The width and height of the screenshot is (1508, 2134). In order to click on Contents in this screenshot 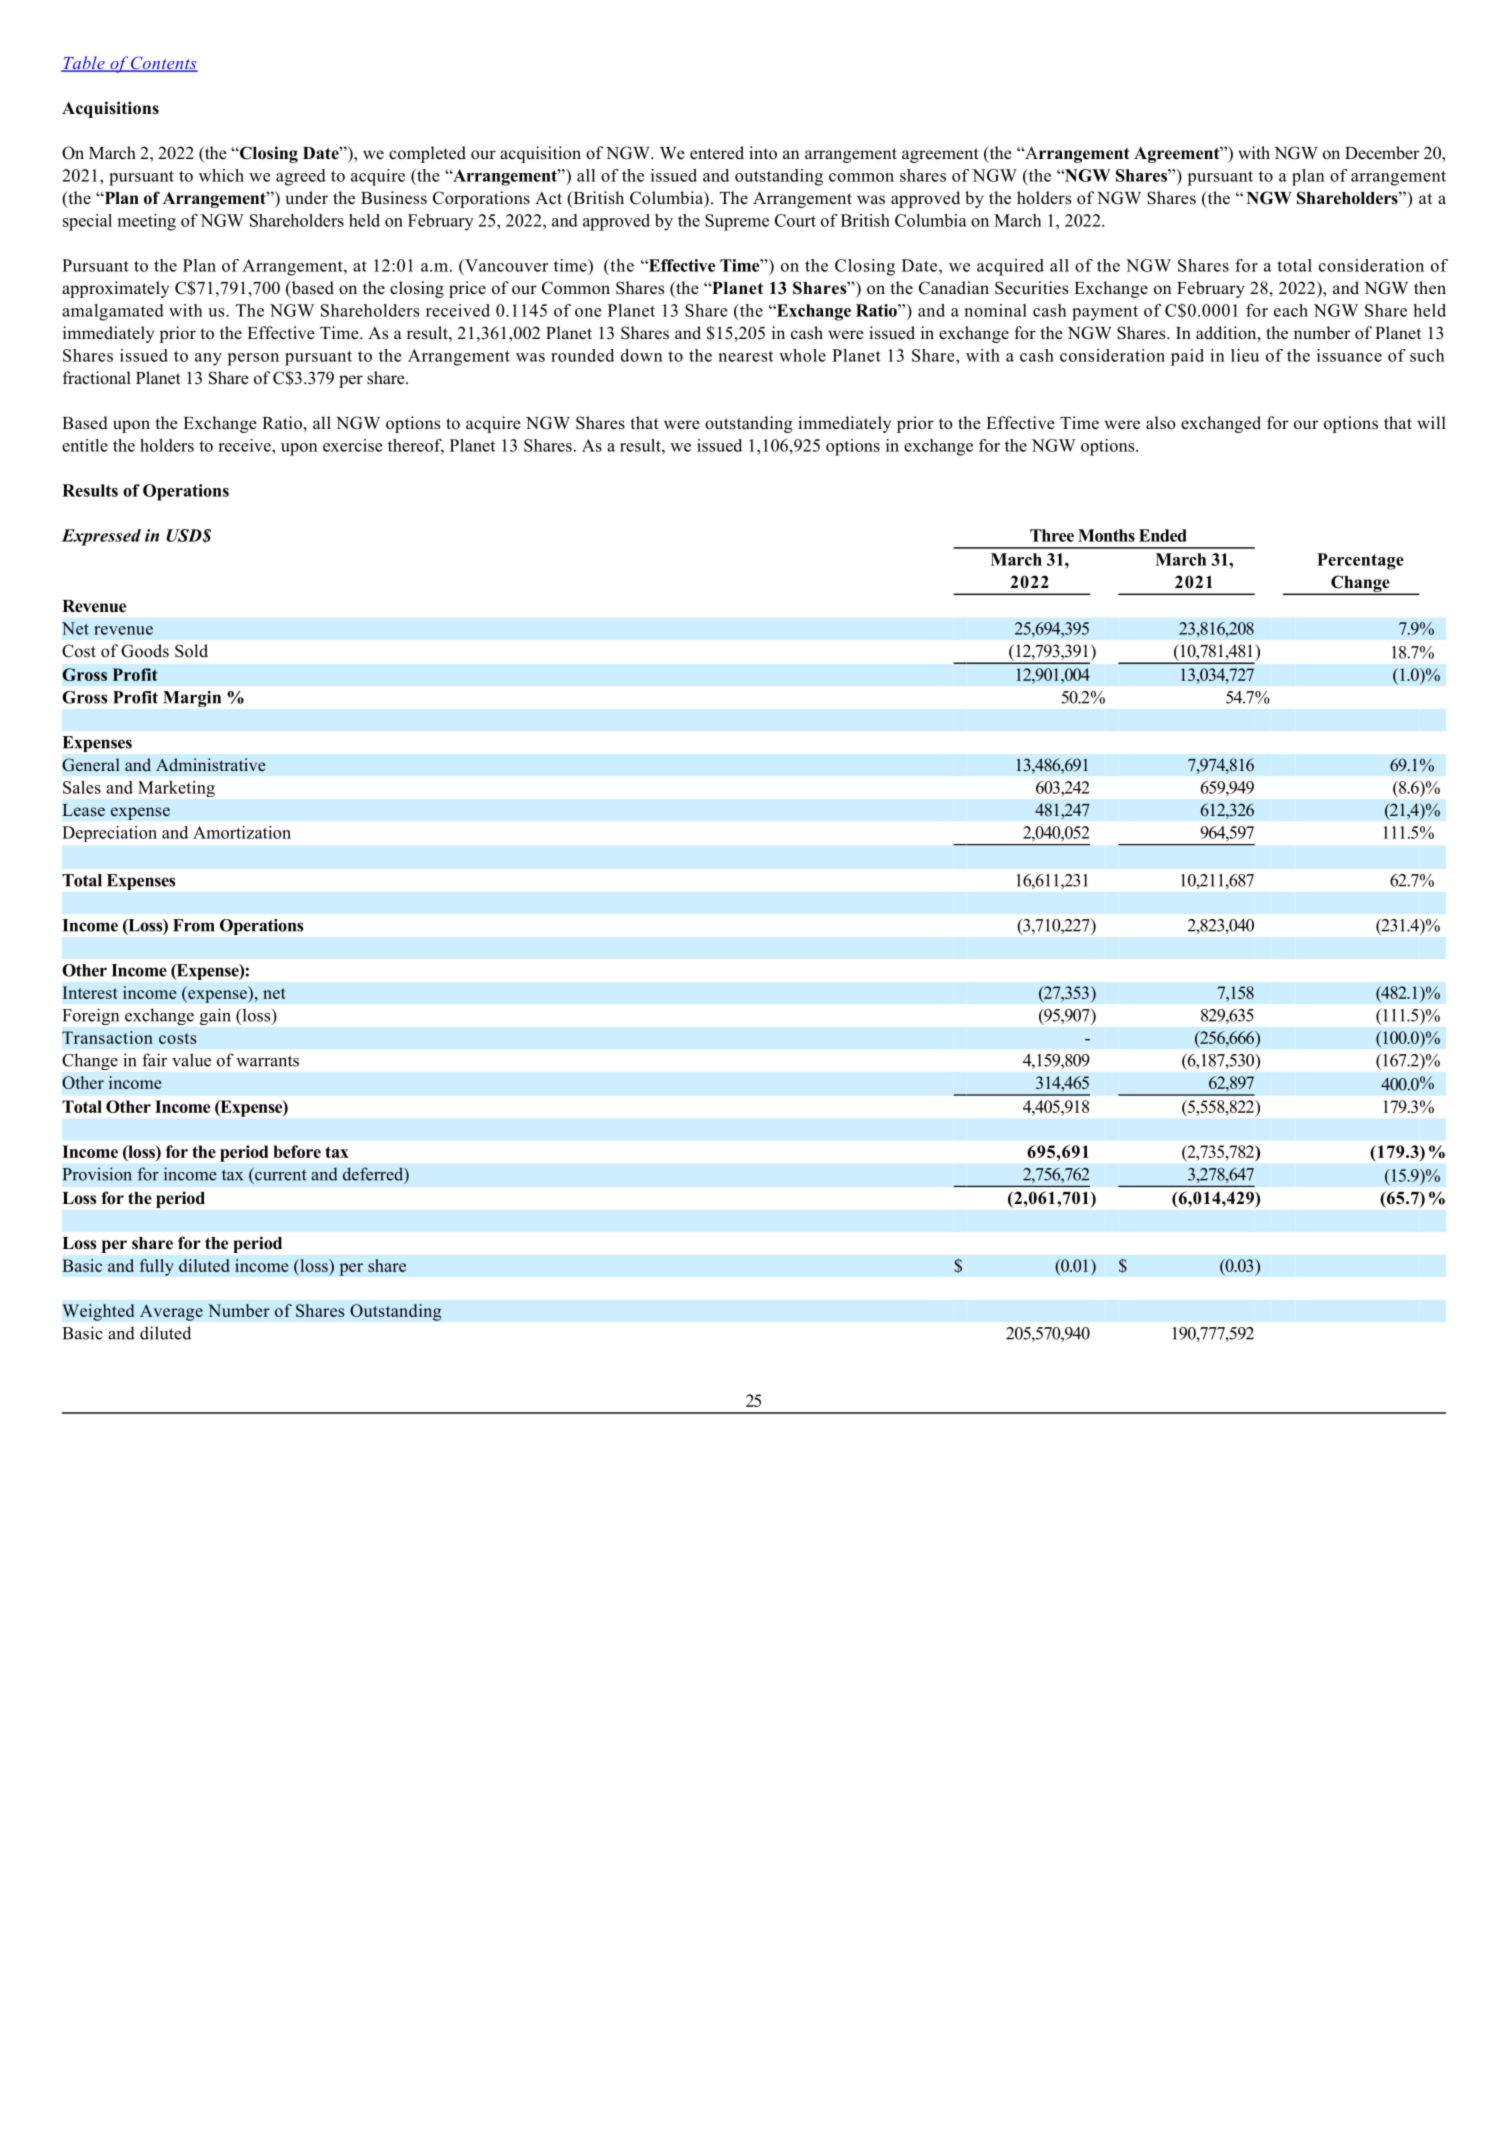, I will do `click(163, 64)`.
